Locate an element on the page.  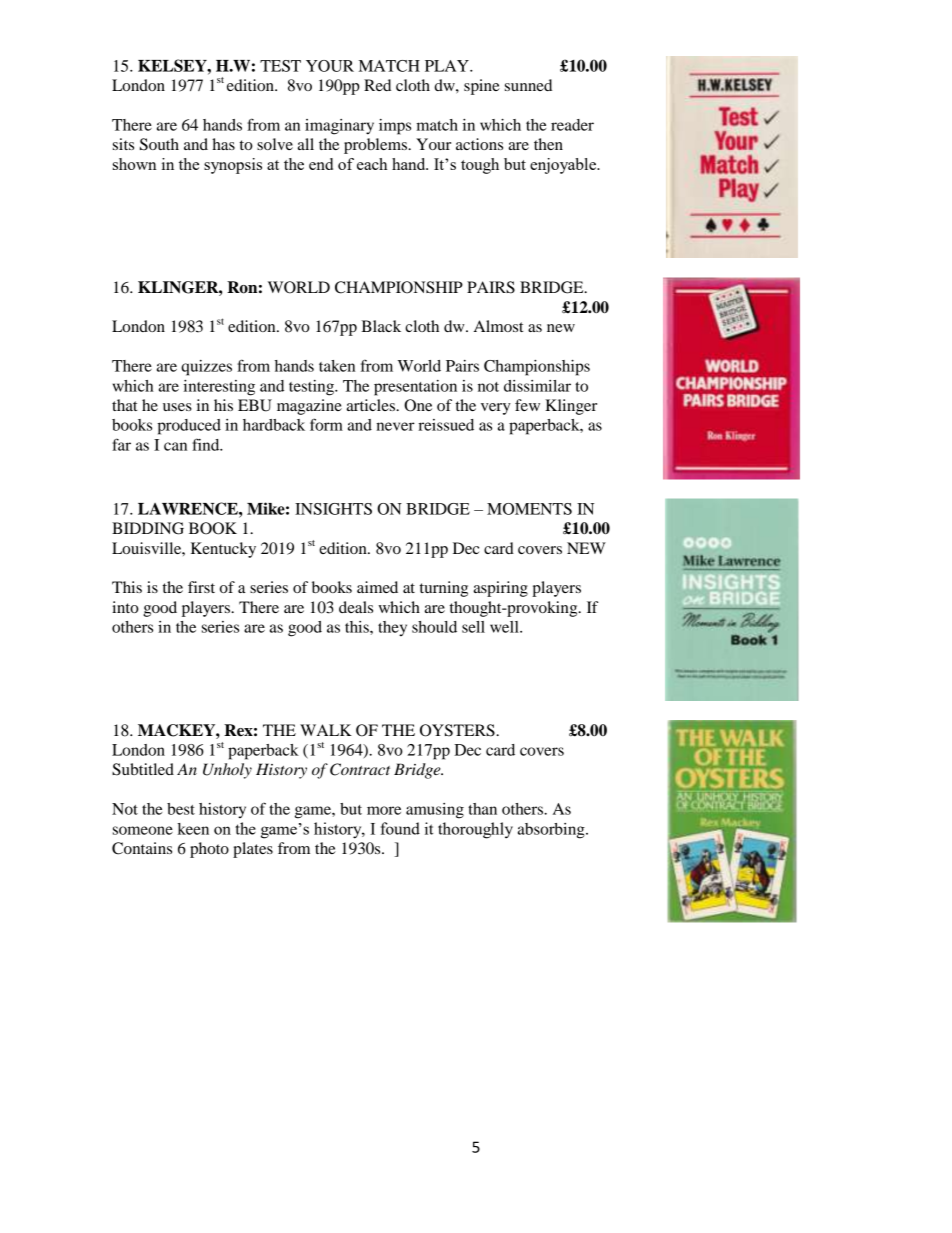
more is located at coordinates (384, 810).
